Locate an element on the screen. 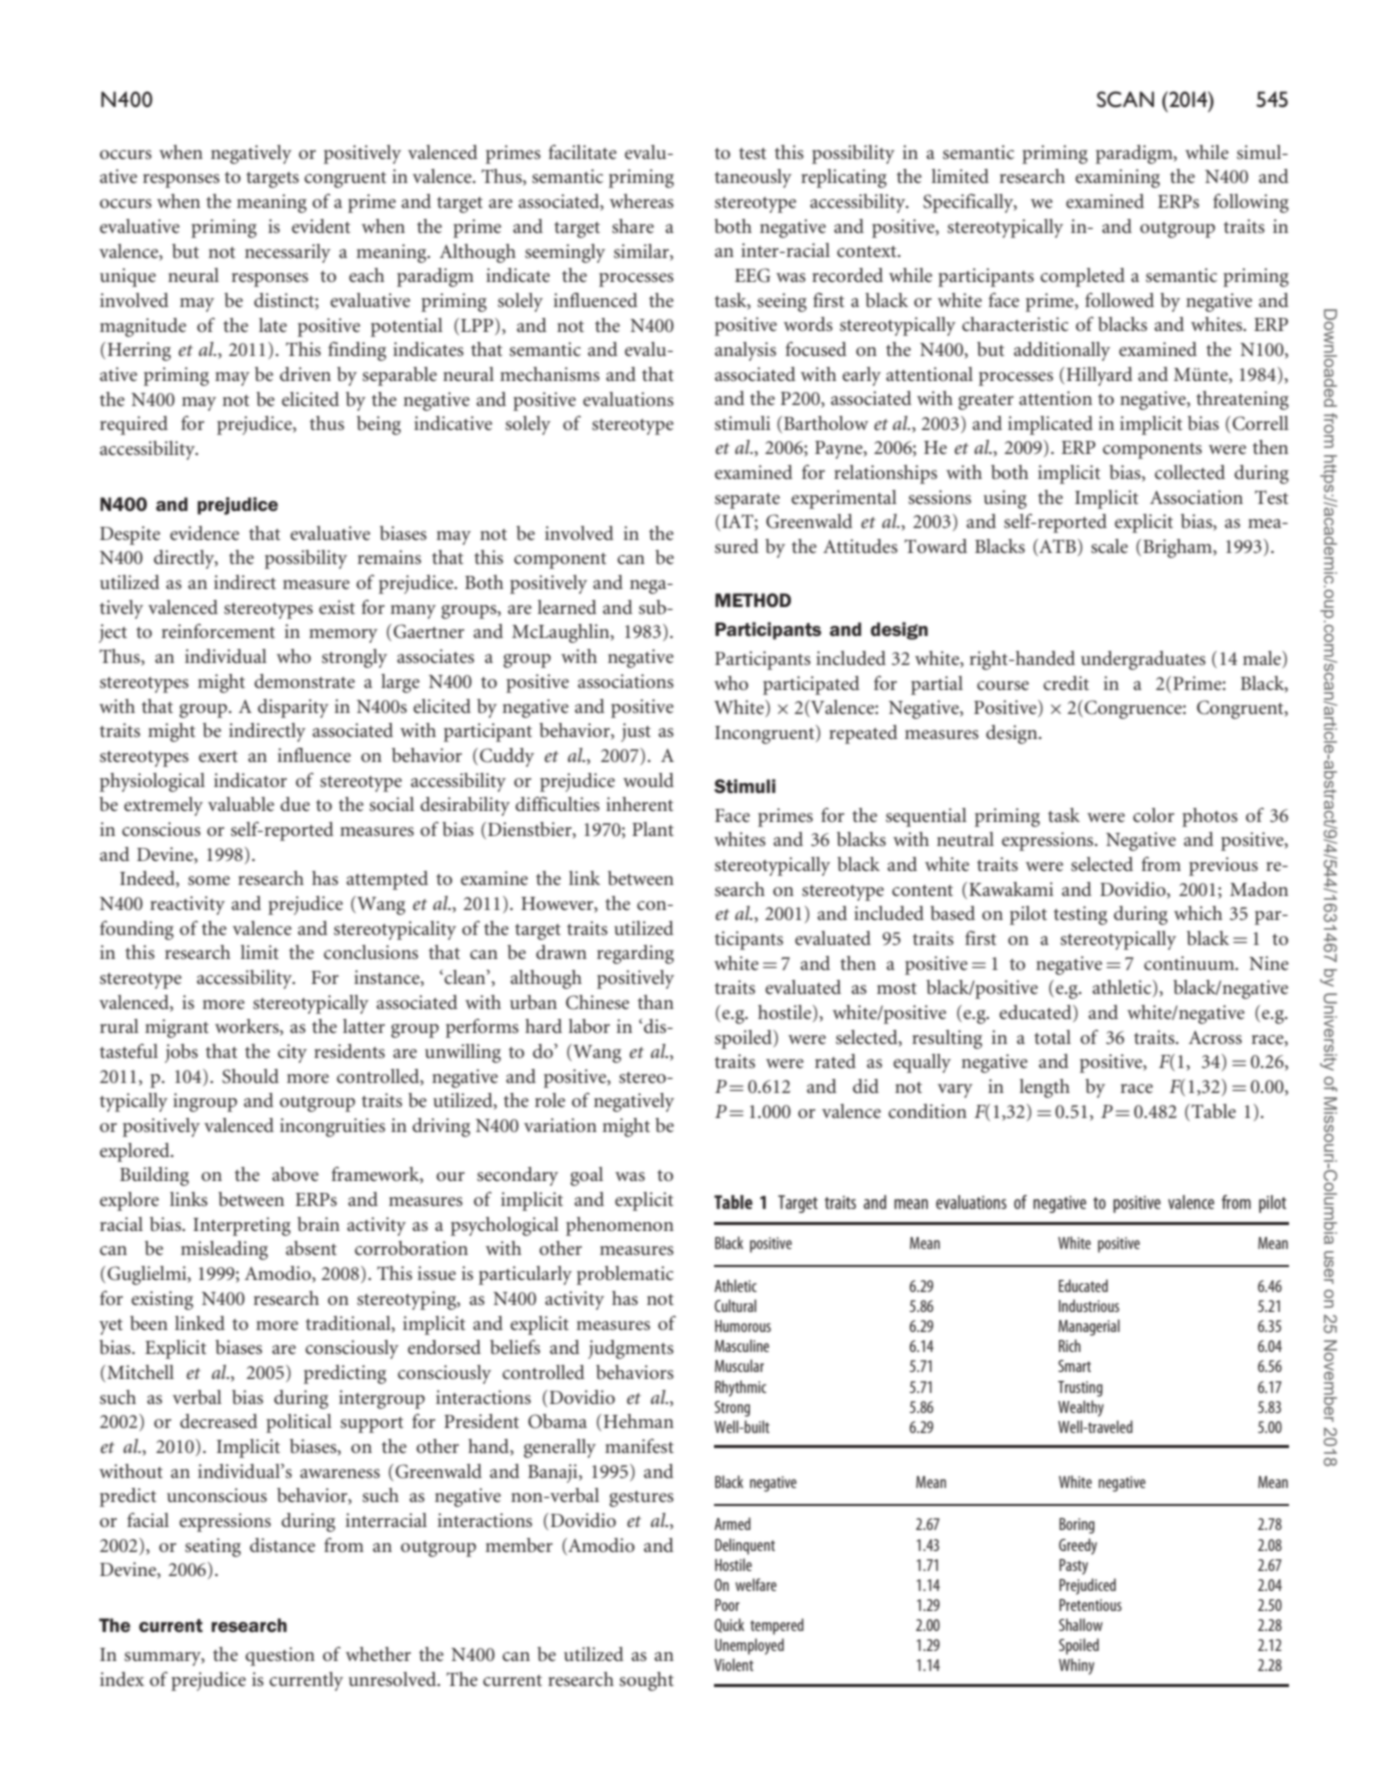 This screenshot has height=1775, width=1374. examining is located at coordinates (1117, 178).
